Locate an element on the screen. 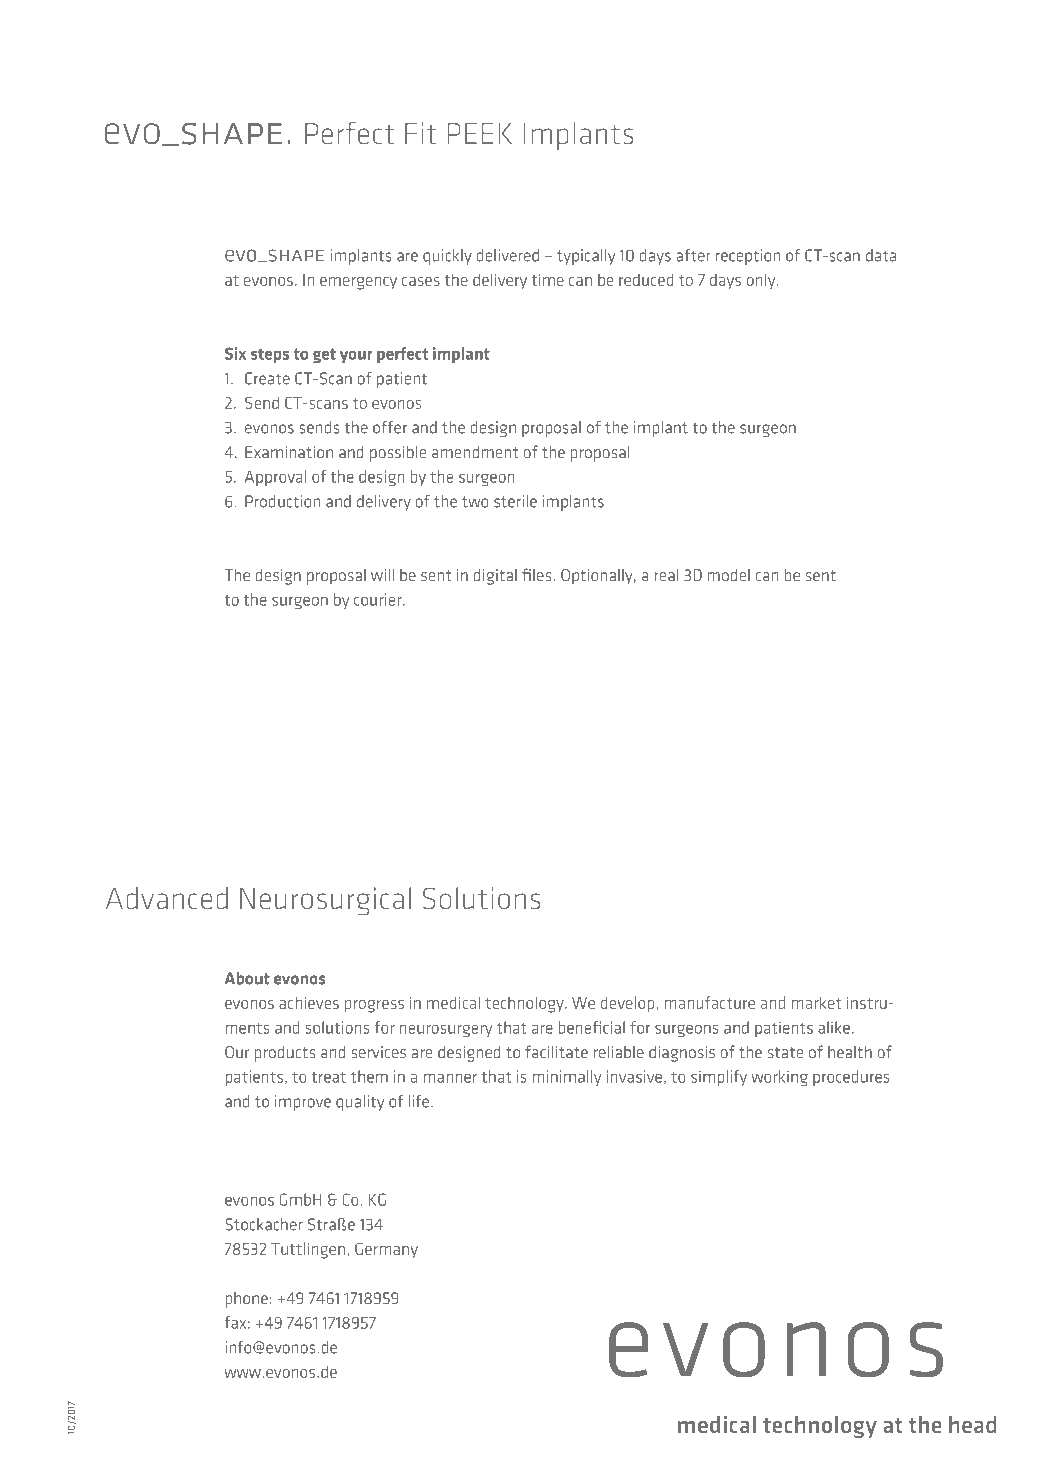 The height and width of the screenshot is (1479, 1046). phone is located at coordinates (246, 1300).
